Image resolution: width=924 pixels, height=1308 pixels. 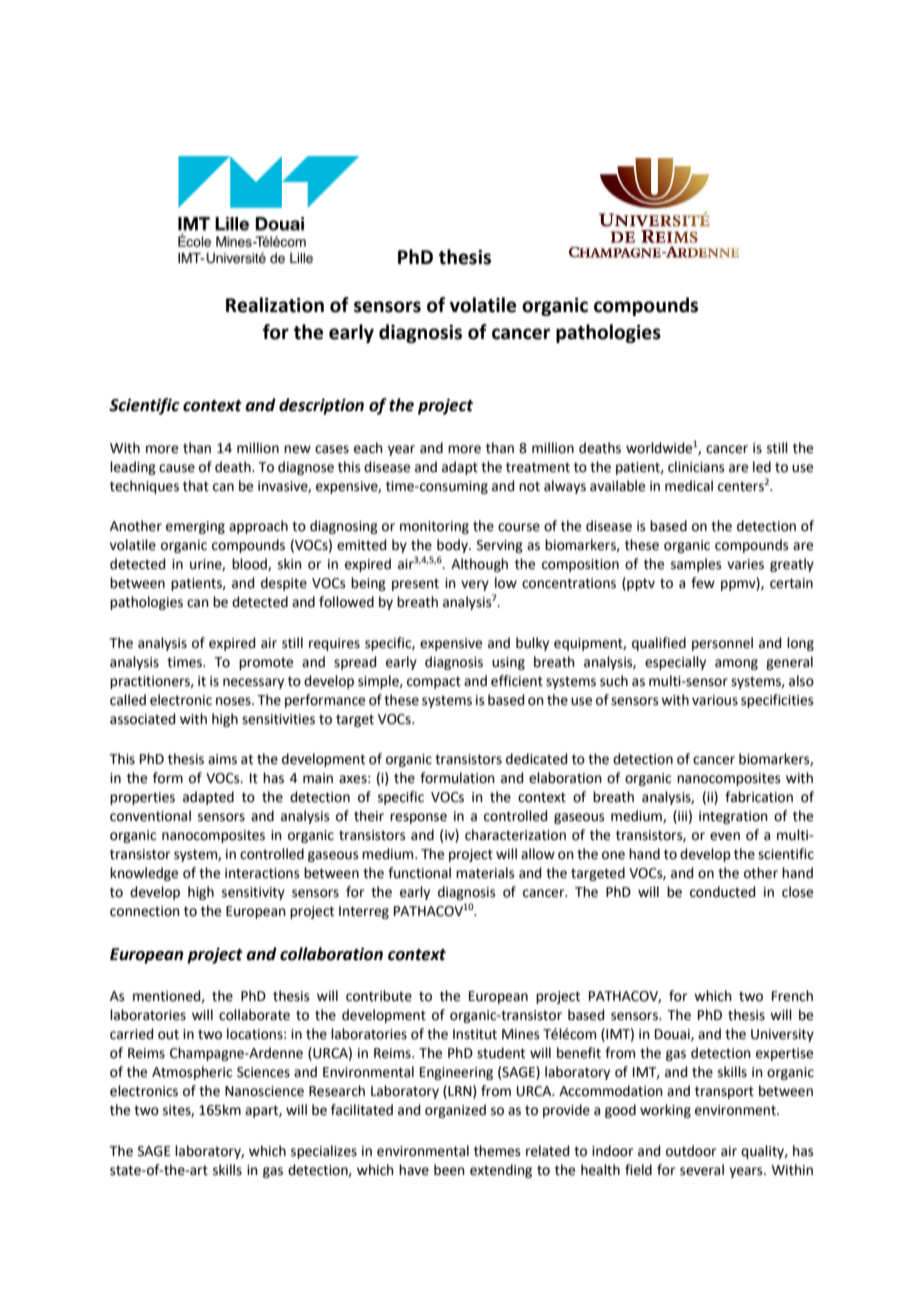 I want to click on description, so click(x=321, y=406).
